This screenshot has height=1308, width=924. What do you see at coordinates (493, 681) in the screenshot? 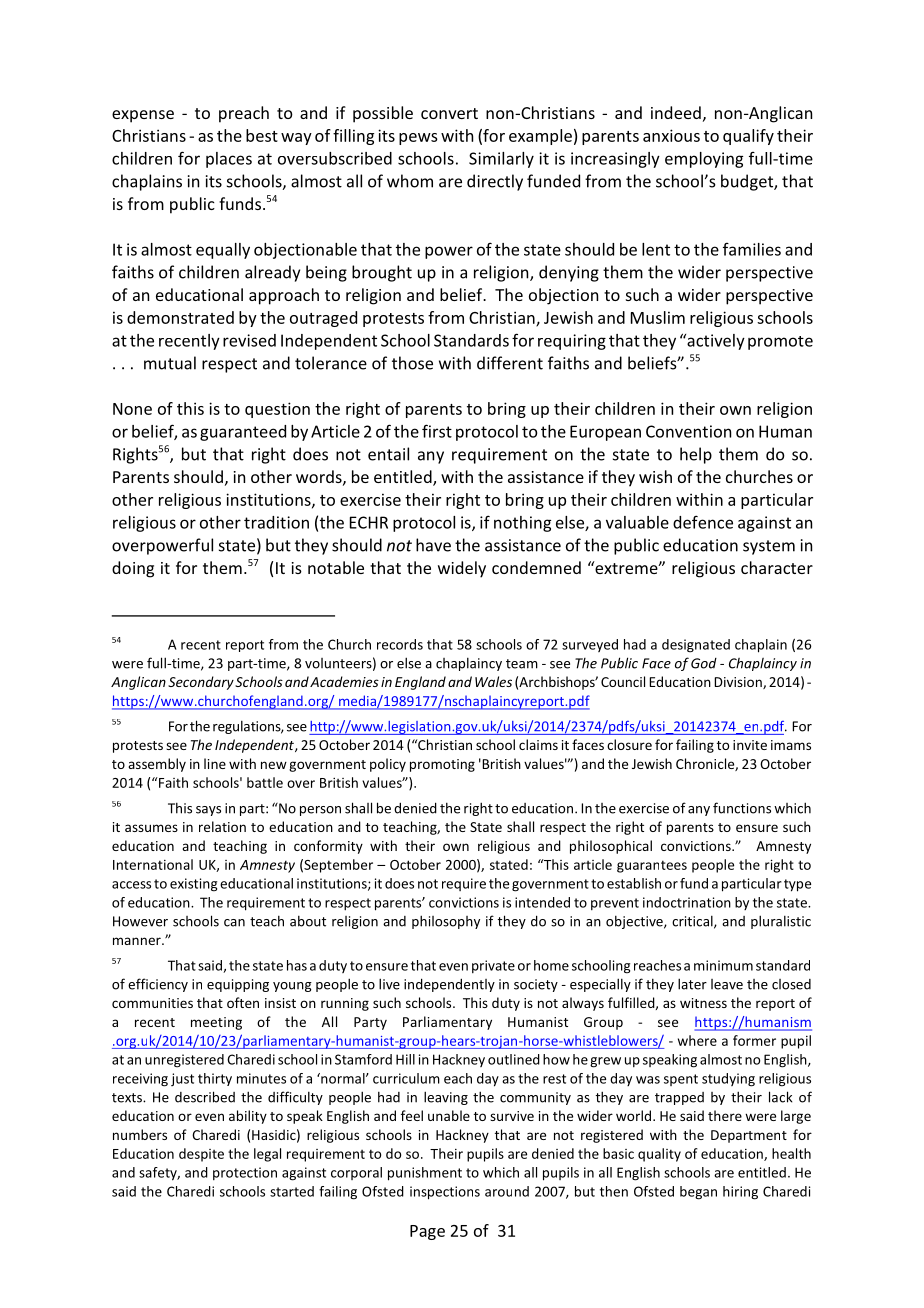
I see `Wales` at bounding box center [493, 681].
